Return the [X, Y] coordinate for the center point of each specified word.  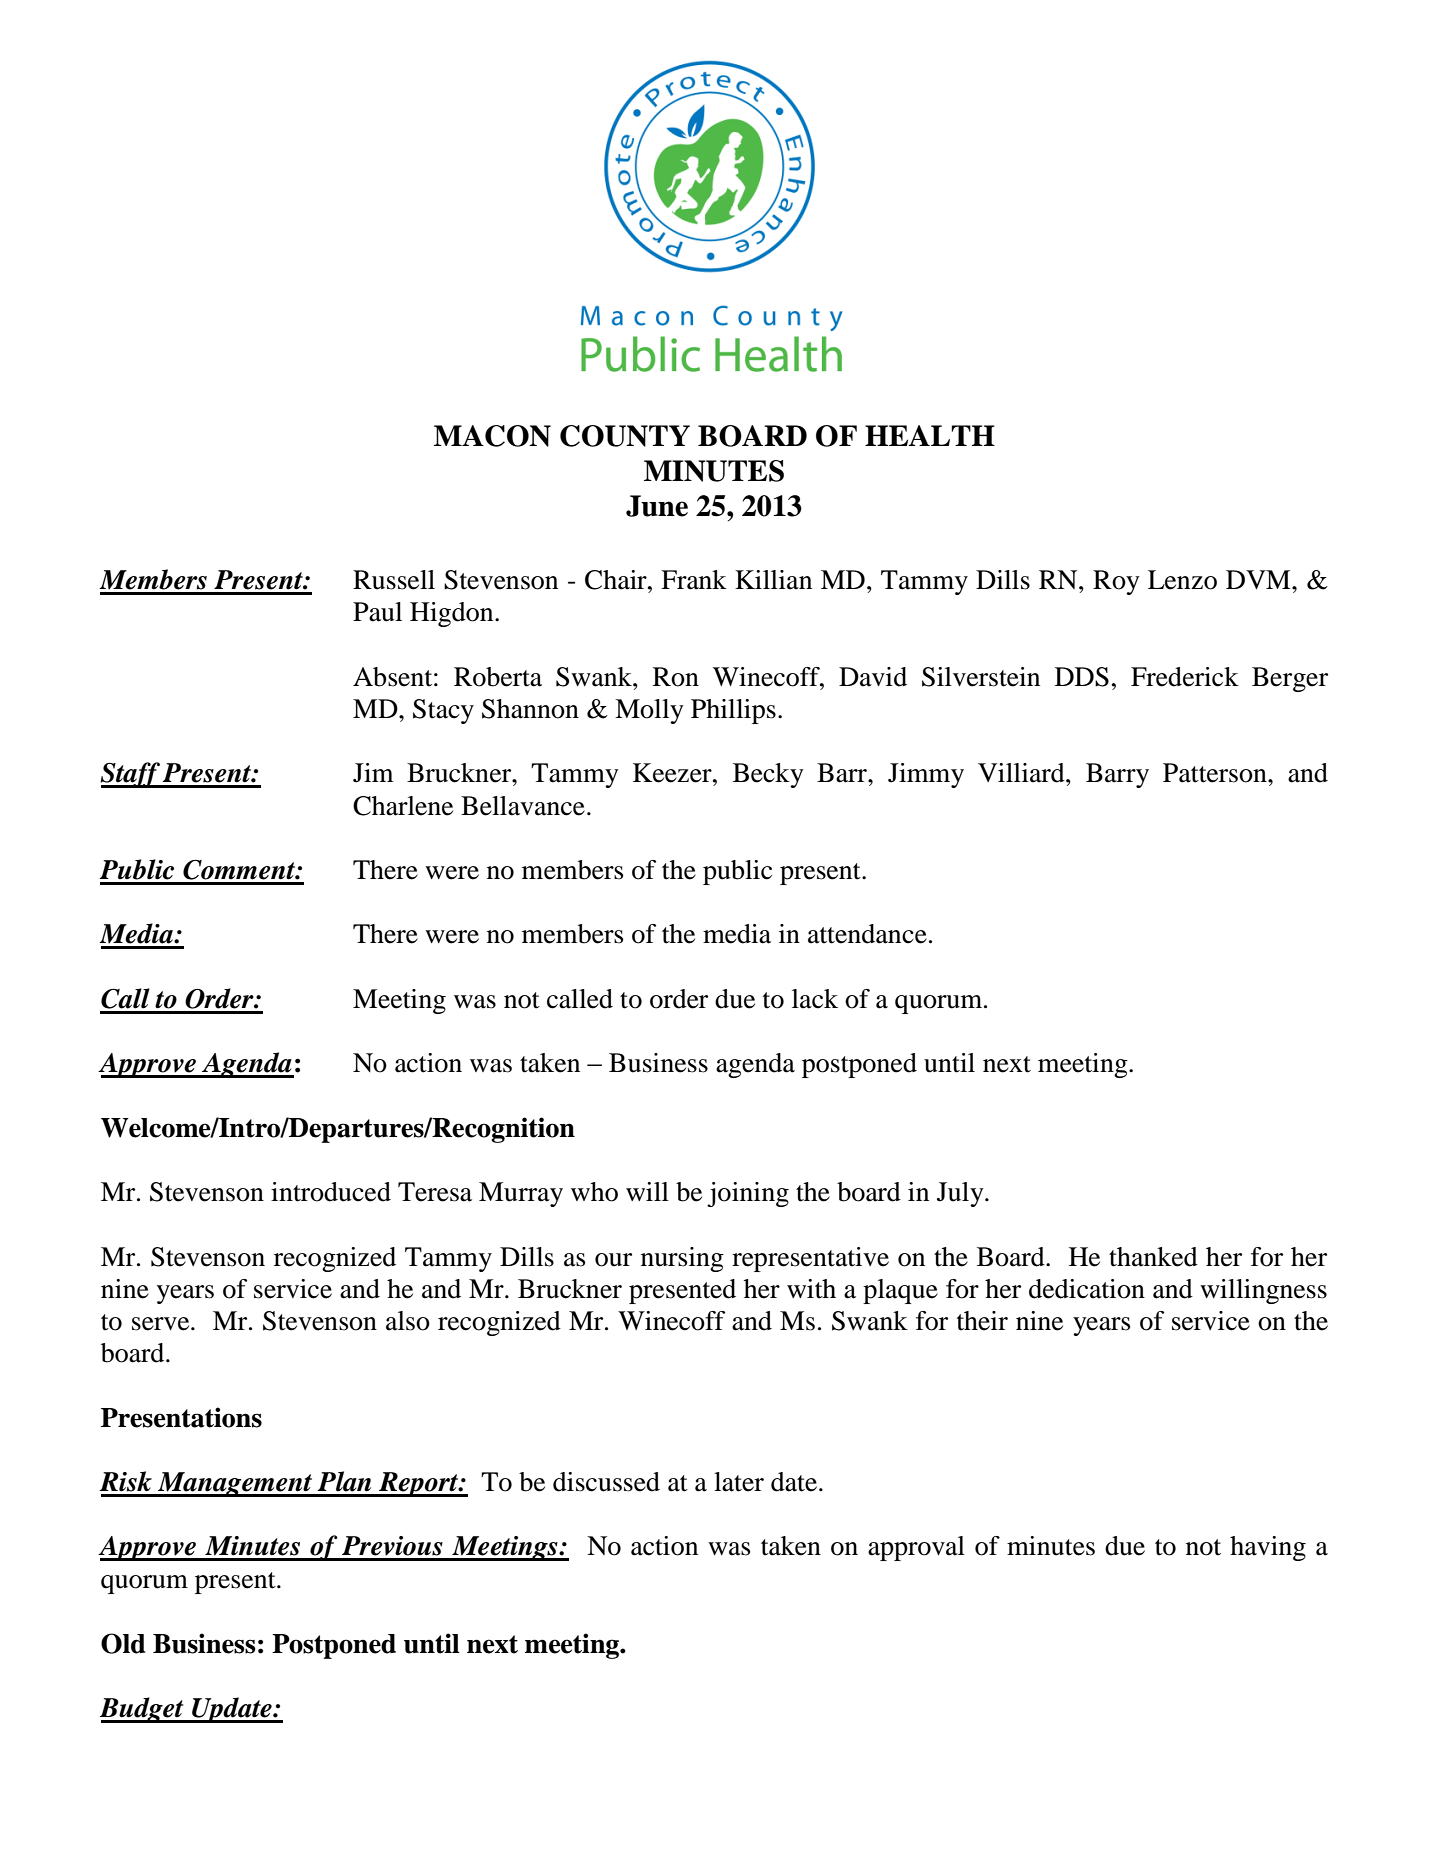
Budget [143, 1710]
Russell [394, 580]
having [1268, 1548]
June [657, 506]
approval [916, 1548]
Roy [1116, 582]
